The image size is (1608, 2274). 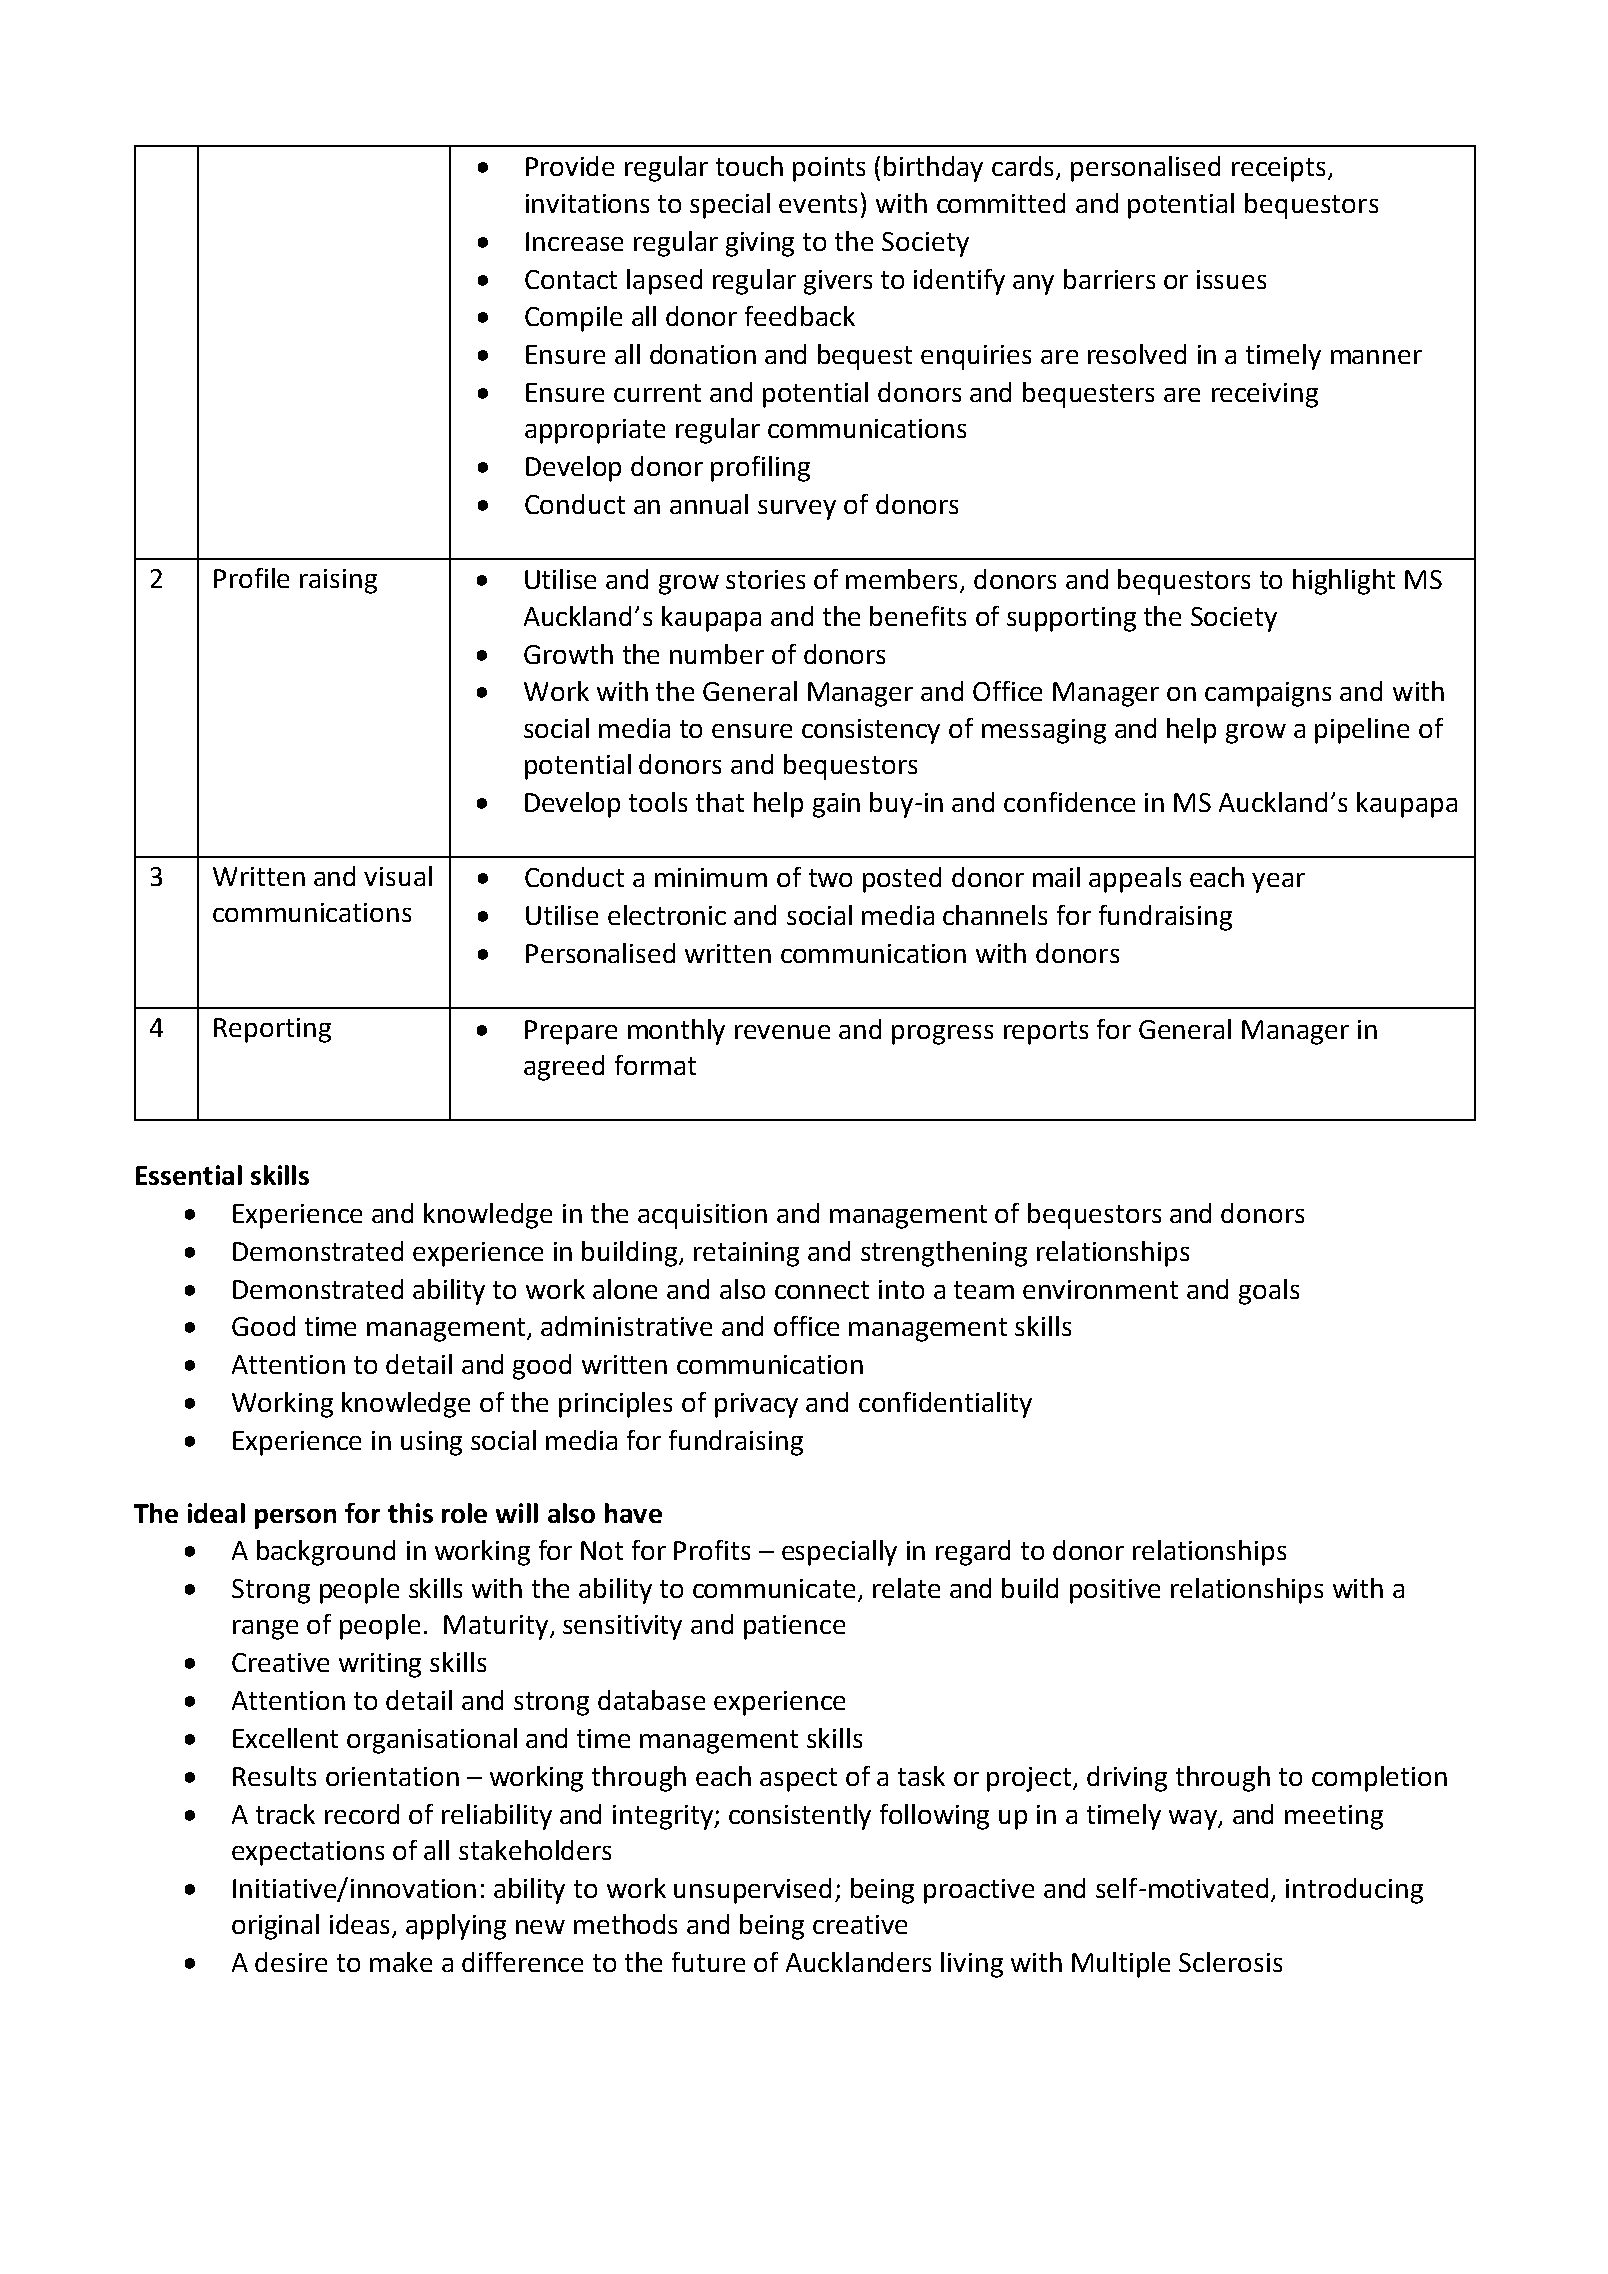 I want to click on events, so click(x=818, y=204).
